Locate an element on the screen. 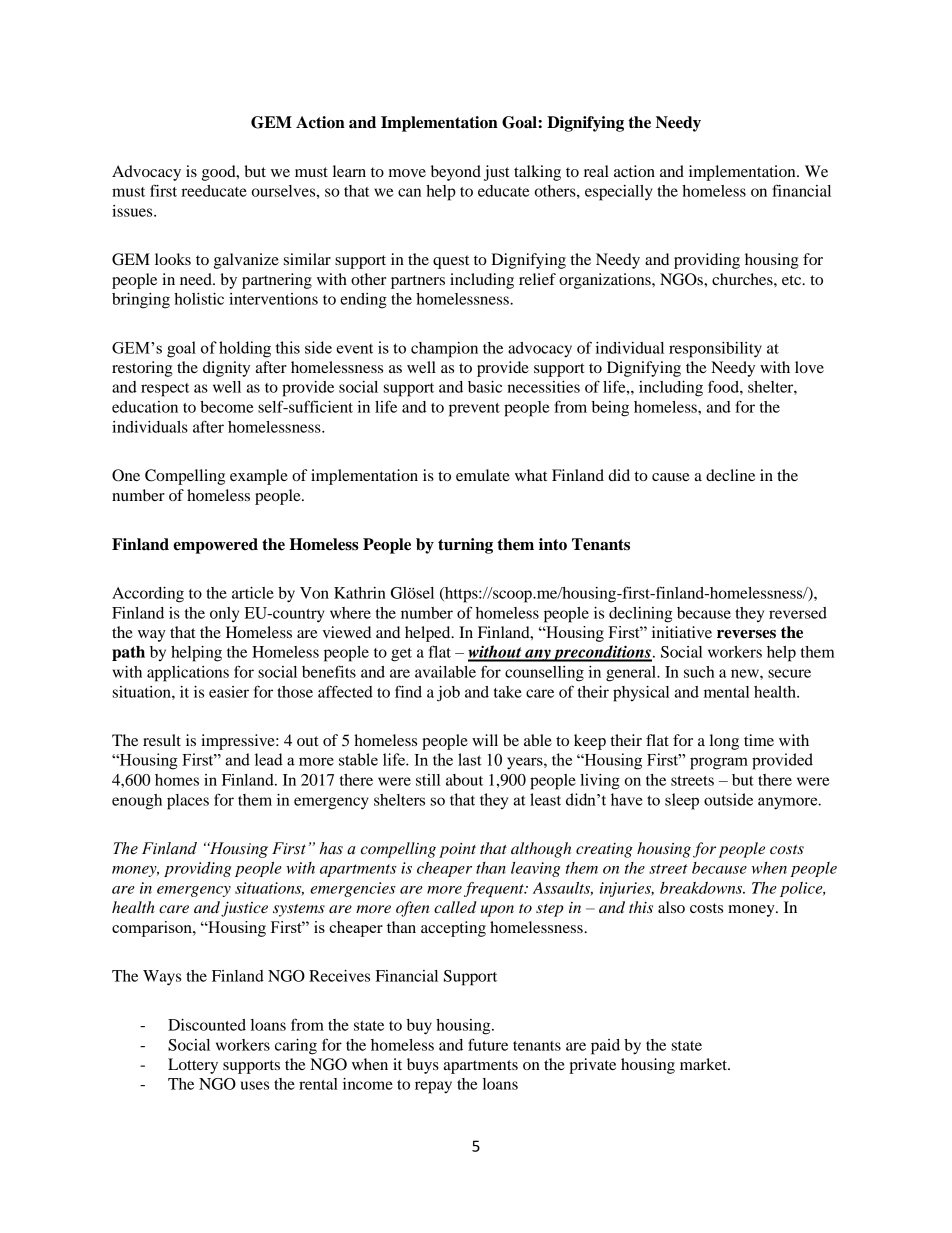 The image size is (952, 1233). basic is located at coordinates (485, 387).
